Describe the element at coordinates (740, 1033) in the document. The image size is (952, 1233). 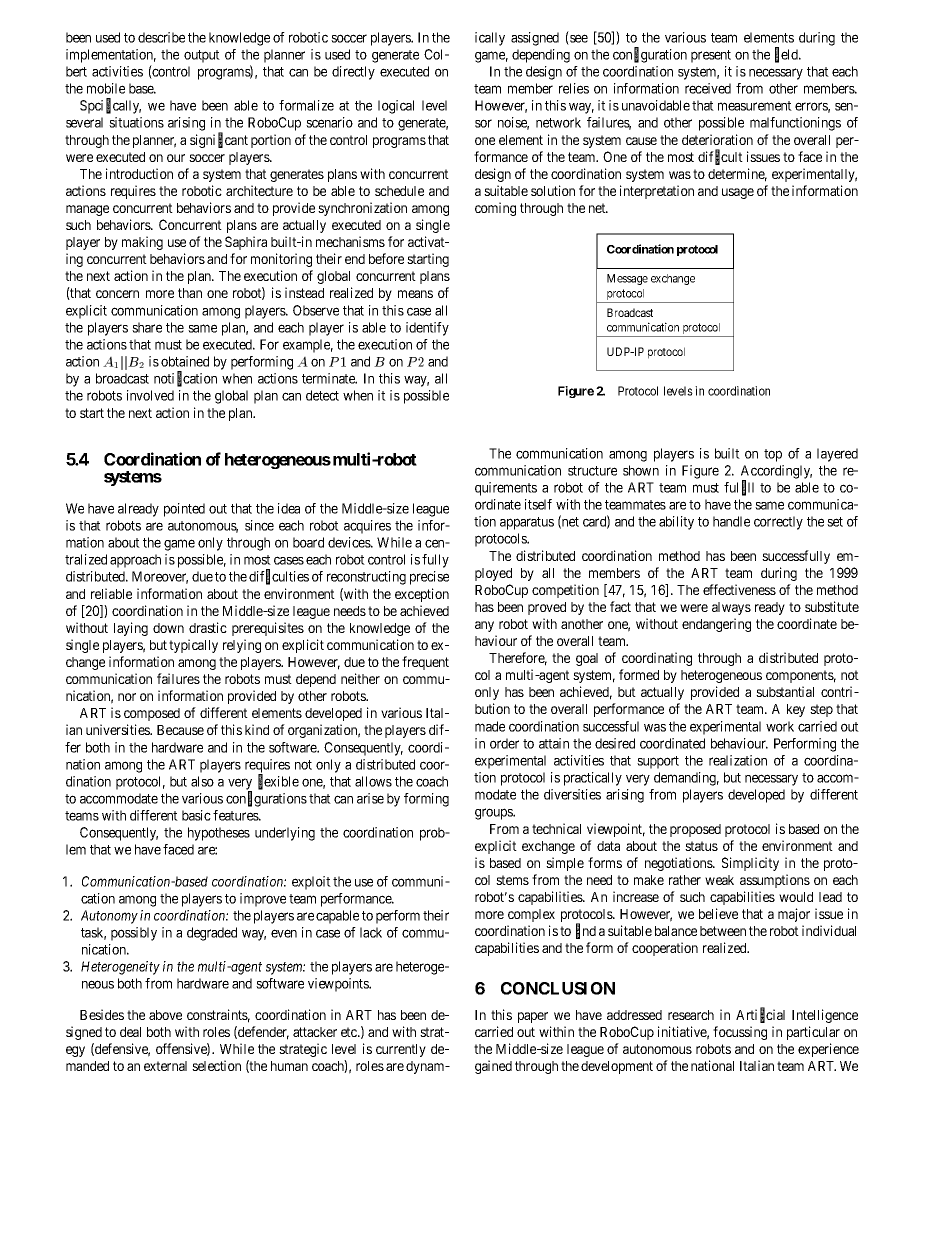
I see `focussing` at that location.
